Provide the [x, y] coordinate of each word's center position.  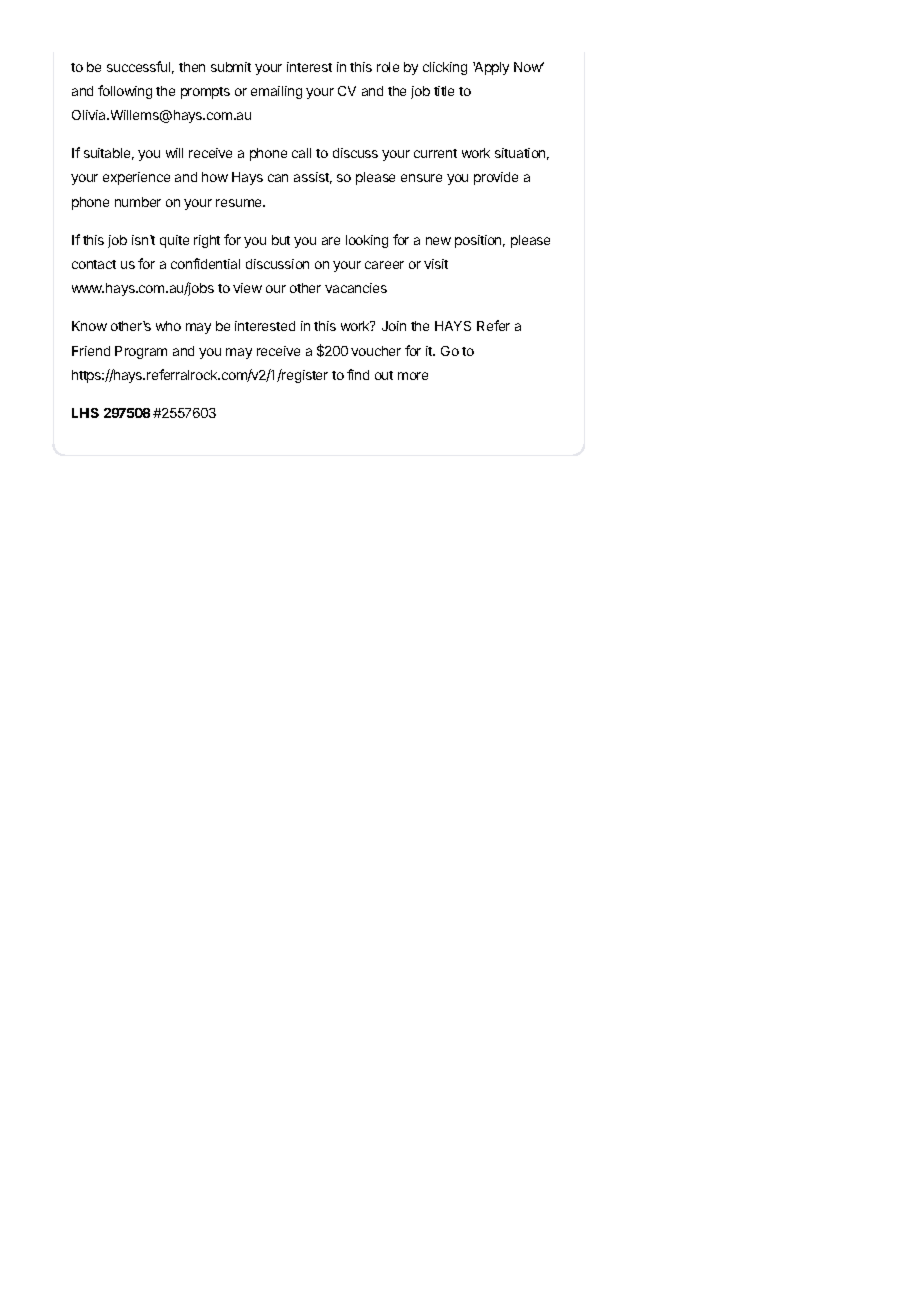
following [125, 92]
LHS [85, 413]
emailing [276, 92]
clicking [445, 68]
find [358, 374]
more [413, 376]
